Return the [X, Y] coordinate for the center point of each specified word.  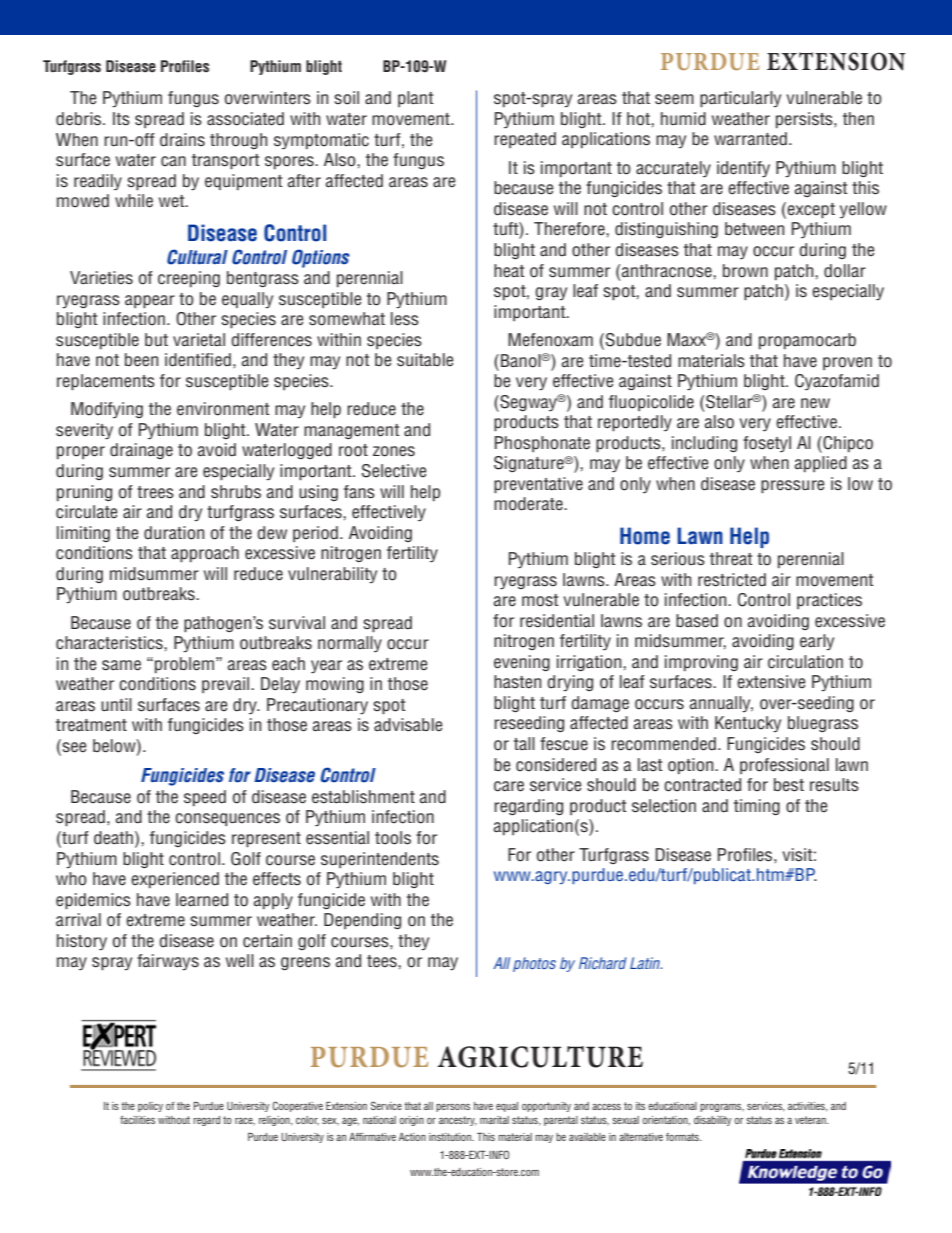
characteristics [110, 643]
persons [453, 1108]
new [815, 403]
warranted [750, 139]
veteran [811, 1120]
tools [393, 838]
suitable [425, 360]
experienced [175, 880]
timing [757, 807]
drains [182, 140]
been [141, 360]
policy [150, 1107]
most [540, 600]
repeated [525, 140]
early [817, 642]
